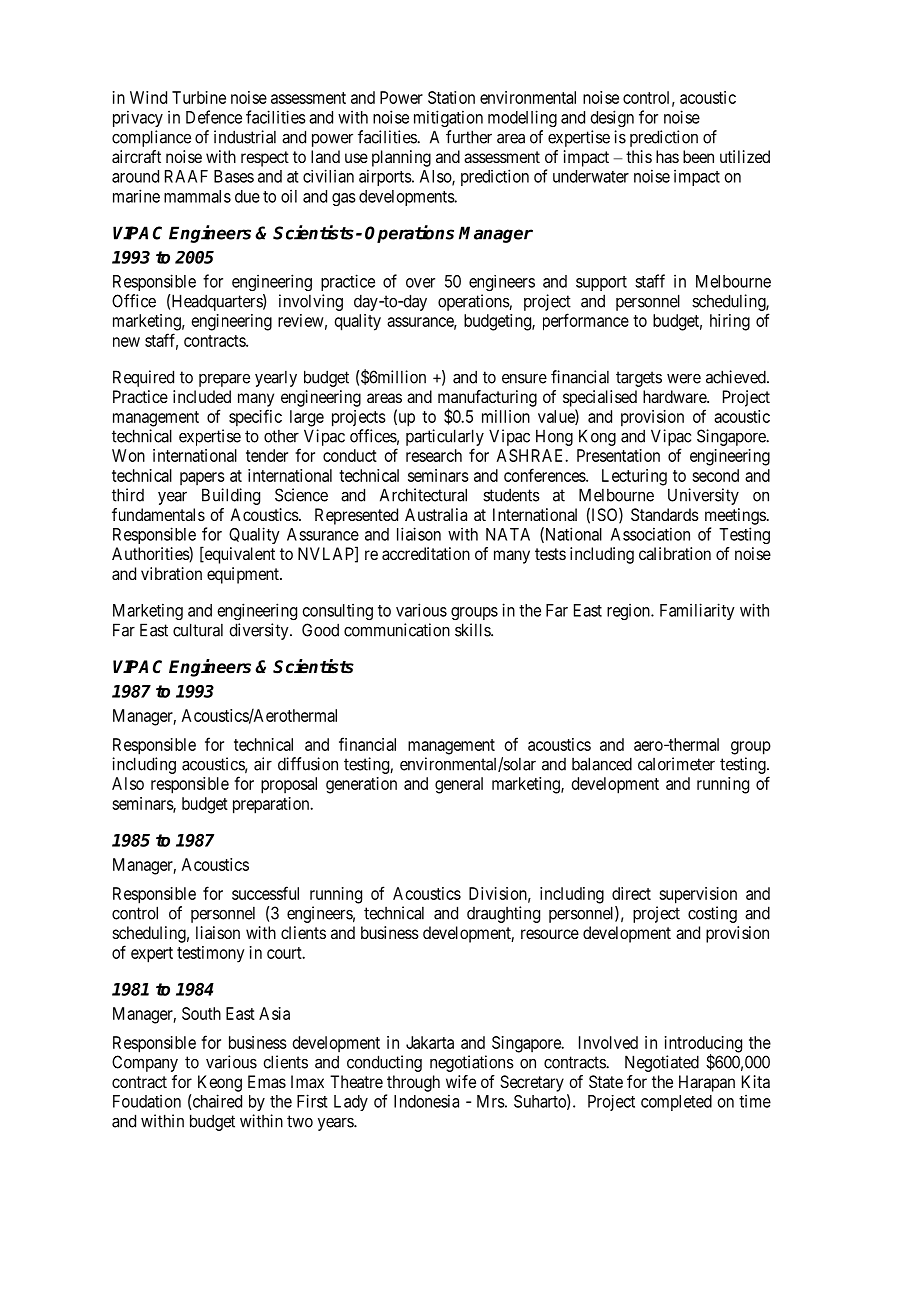  What do you see at coordinates (676, 764) in the screenshot?
I see `calorimeter` at bounding box center [676, 764].
